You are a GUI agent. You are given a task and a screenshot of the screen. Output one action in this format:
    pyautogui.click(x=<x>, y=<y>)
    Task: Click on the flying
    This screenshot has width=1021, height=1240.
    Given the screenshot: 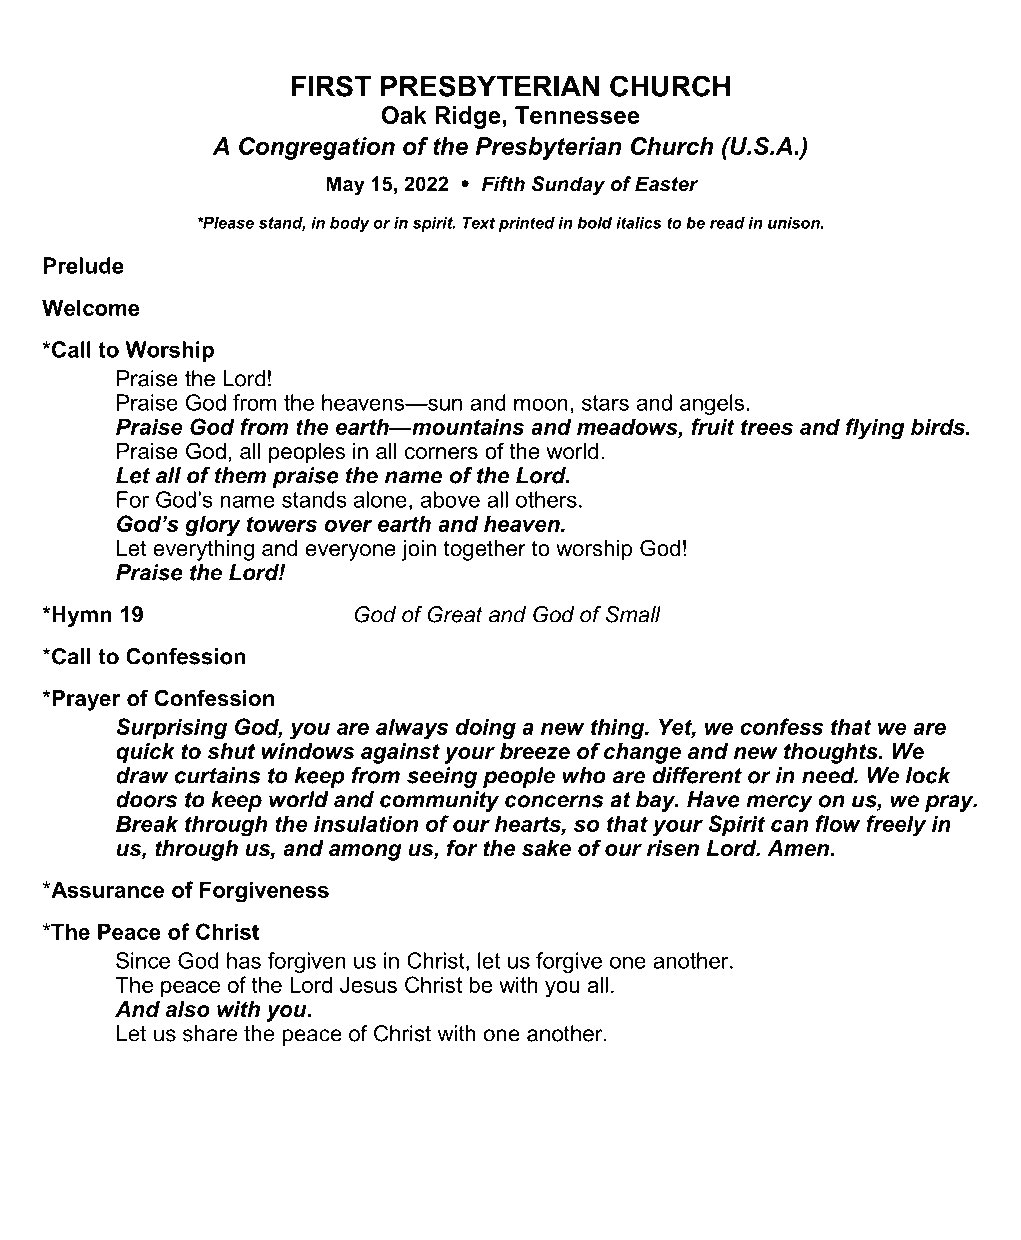 What is the action you would take?
    pyautogui.click(x=875, y=429)
